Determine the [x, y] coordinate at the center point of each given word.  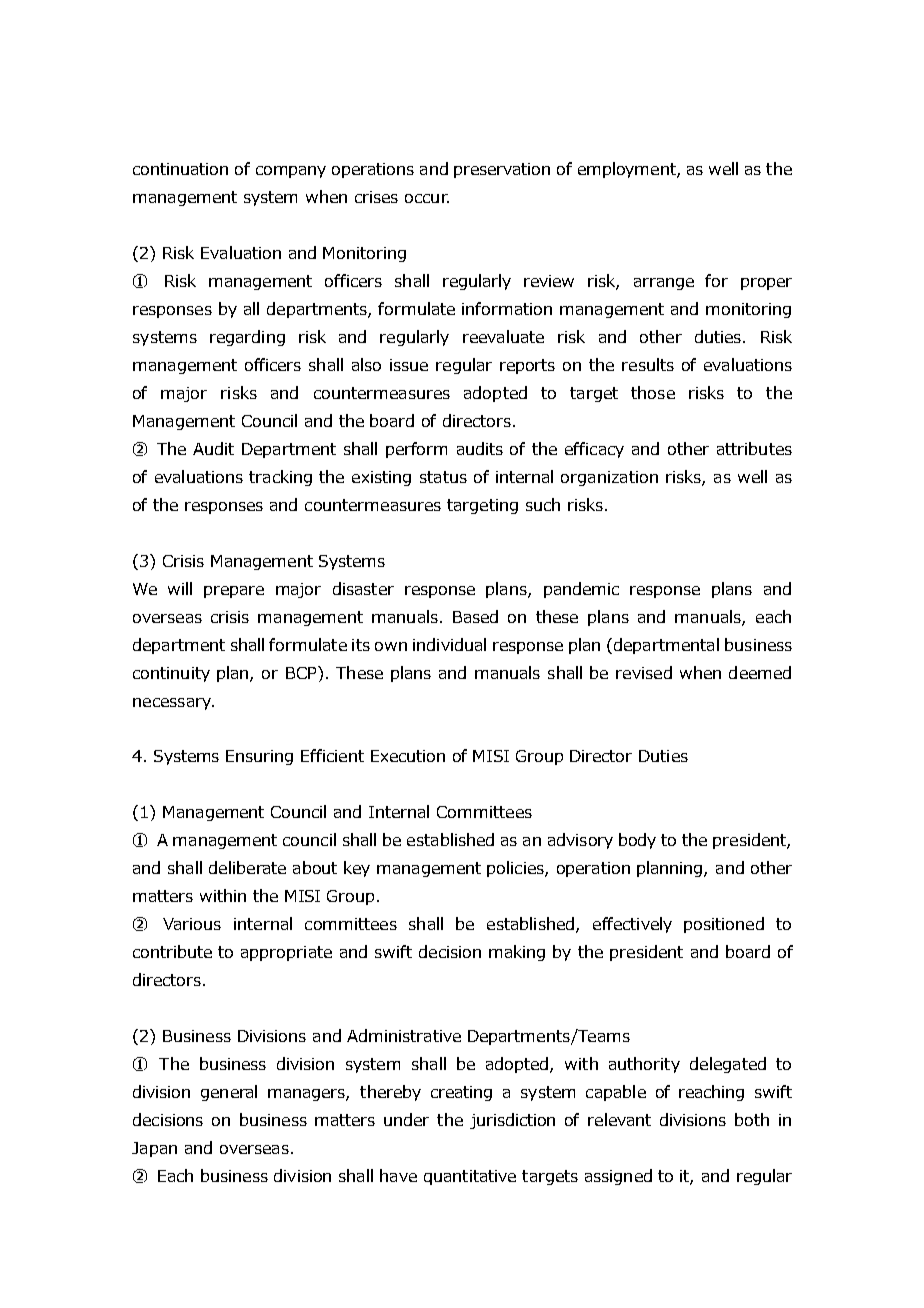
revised [644, 672]
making [517, 953]
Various [192, 924]
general [229, 1093]
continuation [180, 169]
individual [449, 644]
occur [427, 198]
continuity [171, 674]
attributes [754, 448]
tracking [280, 478]
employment [628, 170]
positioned [724, 925]
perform [416, 450]
